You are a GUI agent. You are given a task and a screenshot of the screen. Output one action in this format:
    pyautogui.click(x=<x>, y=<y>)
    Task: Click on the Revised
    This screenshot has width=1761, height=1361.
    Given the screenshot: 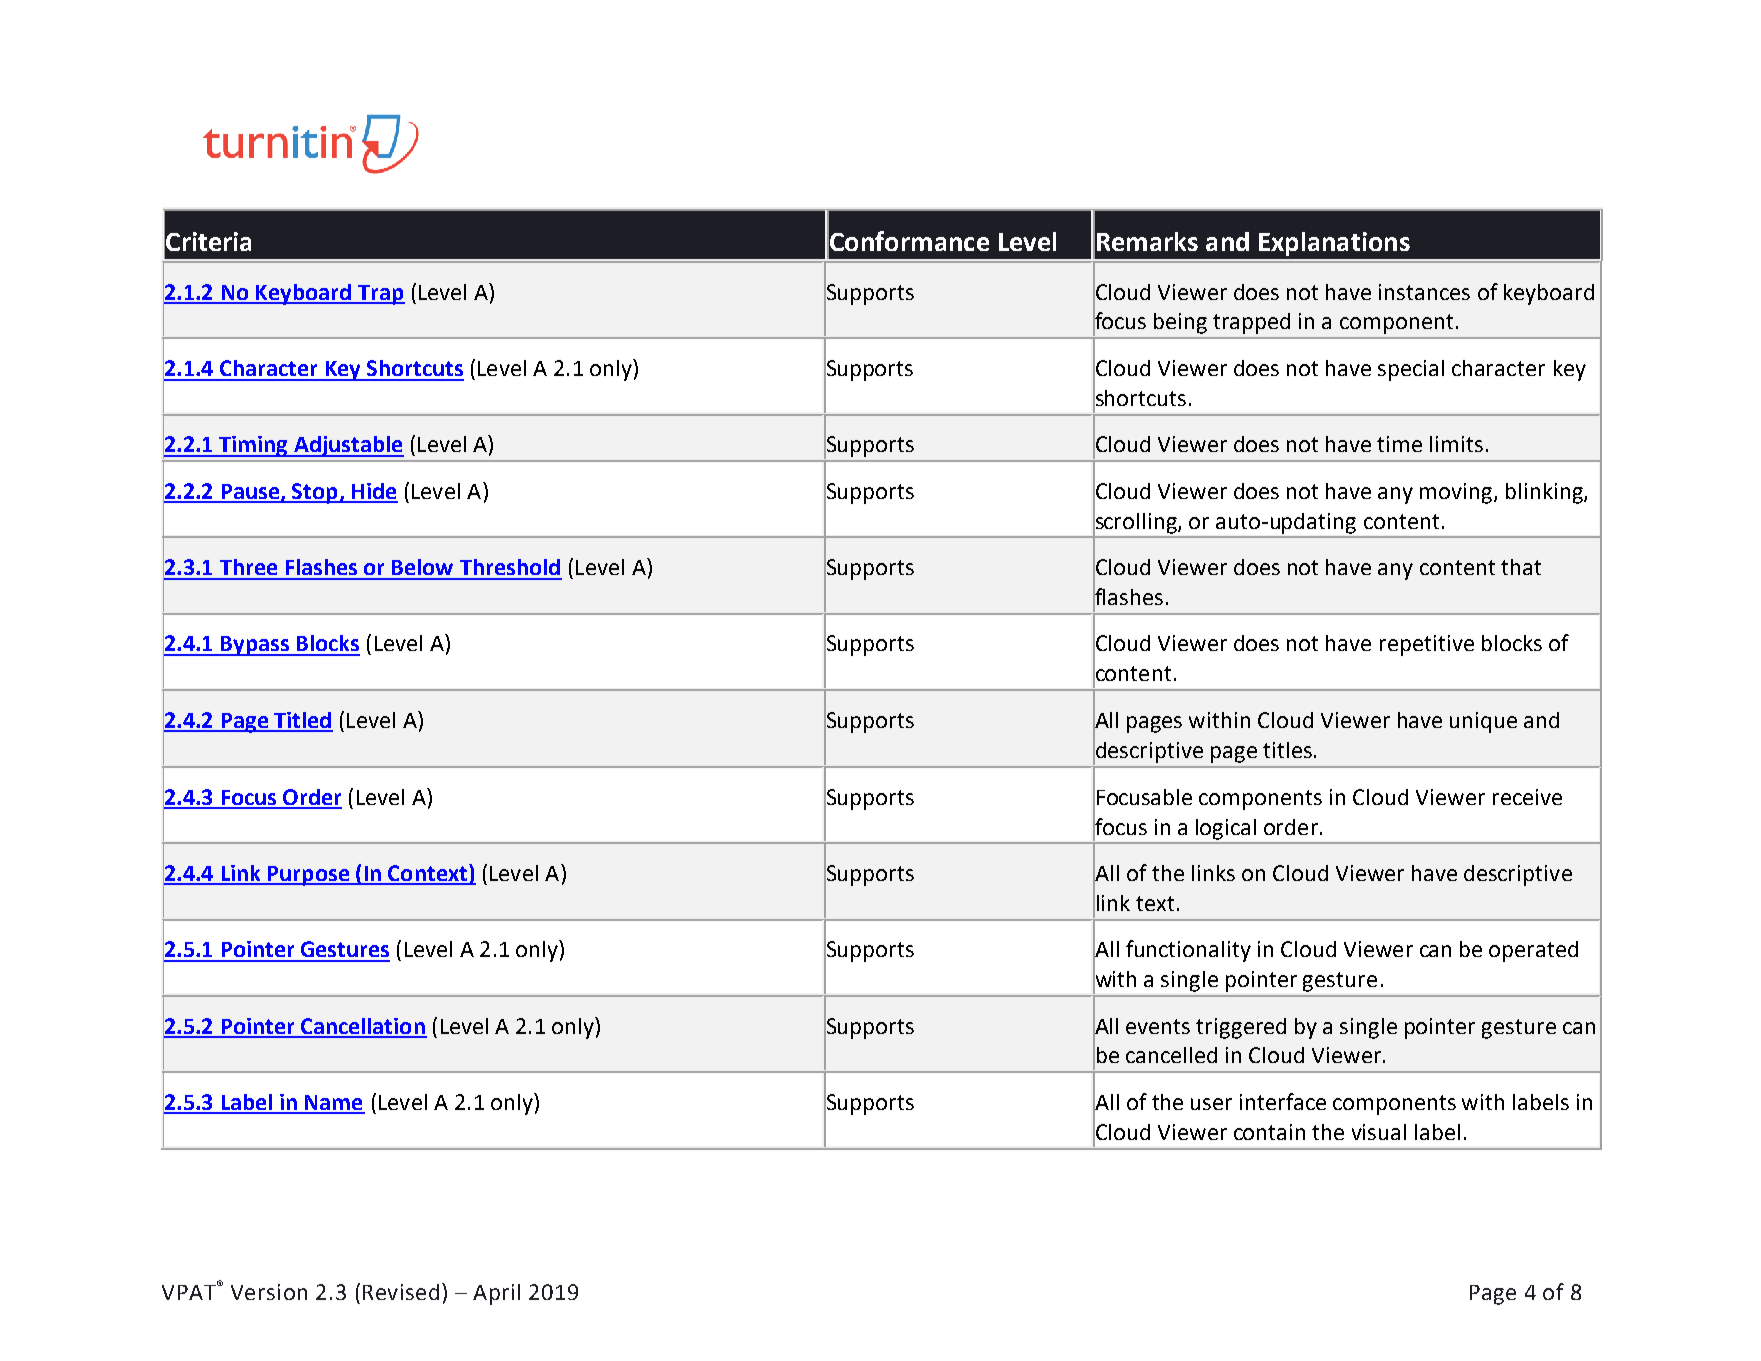 What is the action you would take?
    pyautogui.click(x=401, y=1292)
